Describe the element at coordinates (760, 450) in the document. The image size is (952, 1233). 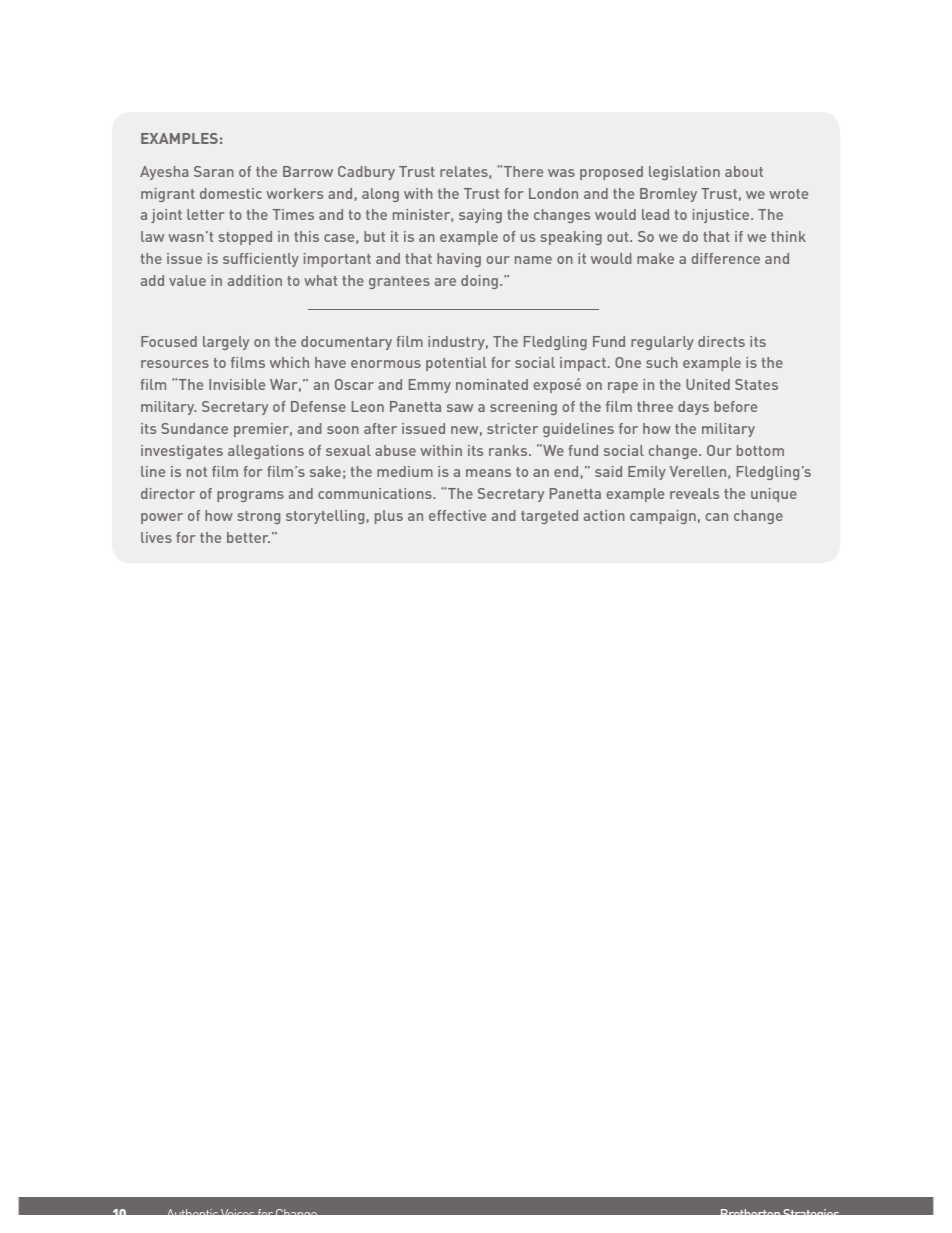
I see `bottom` at that location.
